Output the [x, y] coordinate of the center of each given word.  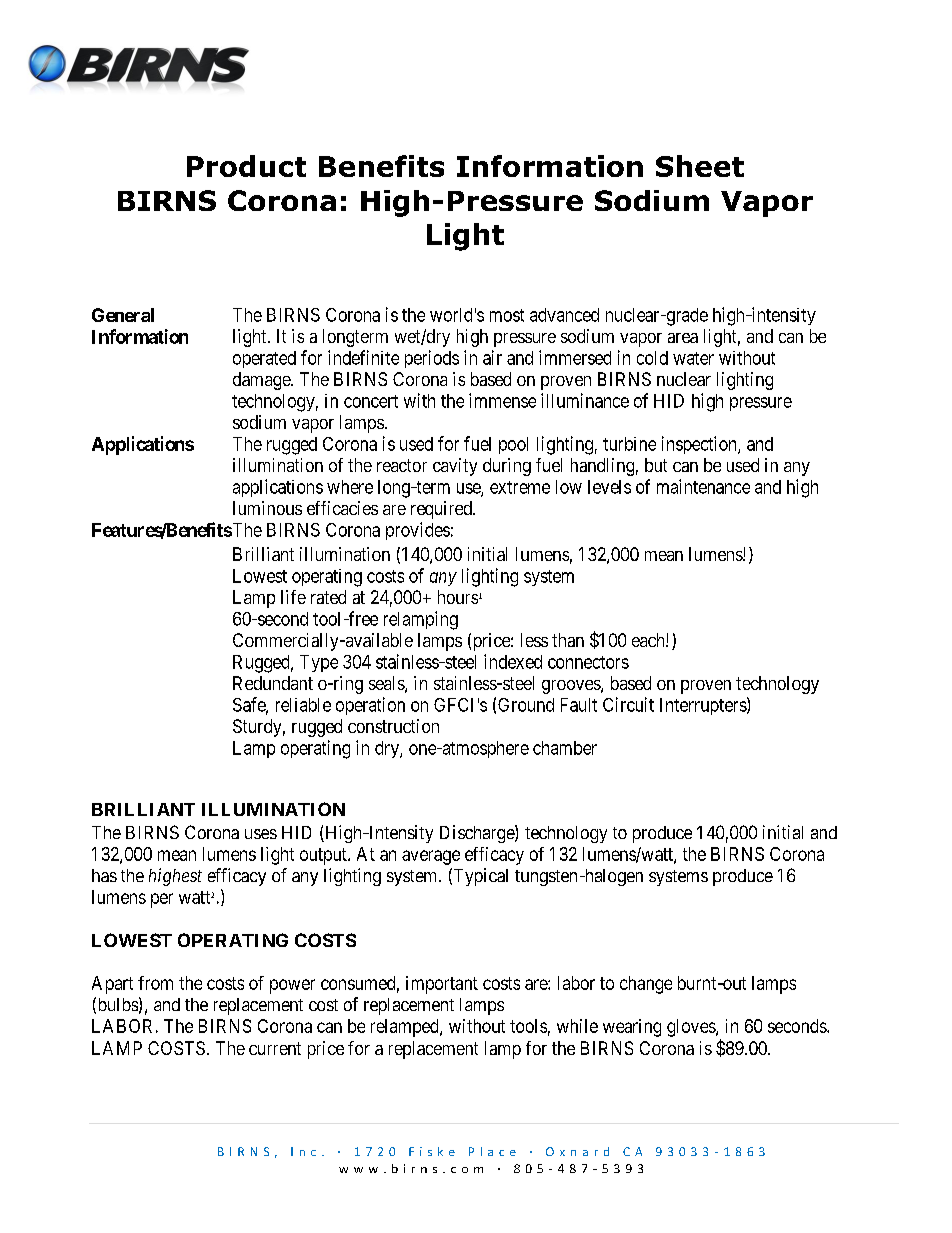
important [442, 985]
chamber [565, 748]
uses [261, 834]
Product [246, 166]
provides [418, 531]
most [507, 315]
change [646, 985]
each [649, 640]
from [155, 983]
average [431, 857]
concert [371, 401]
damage [262, 381]
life [293, 597]
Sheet [700, 166]
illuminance [585, 400]
